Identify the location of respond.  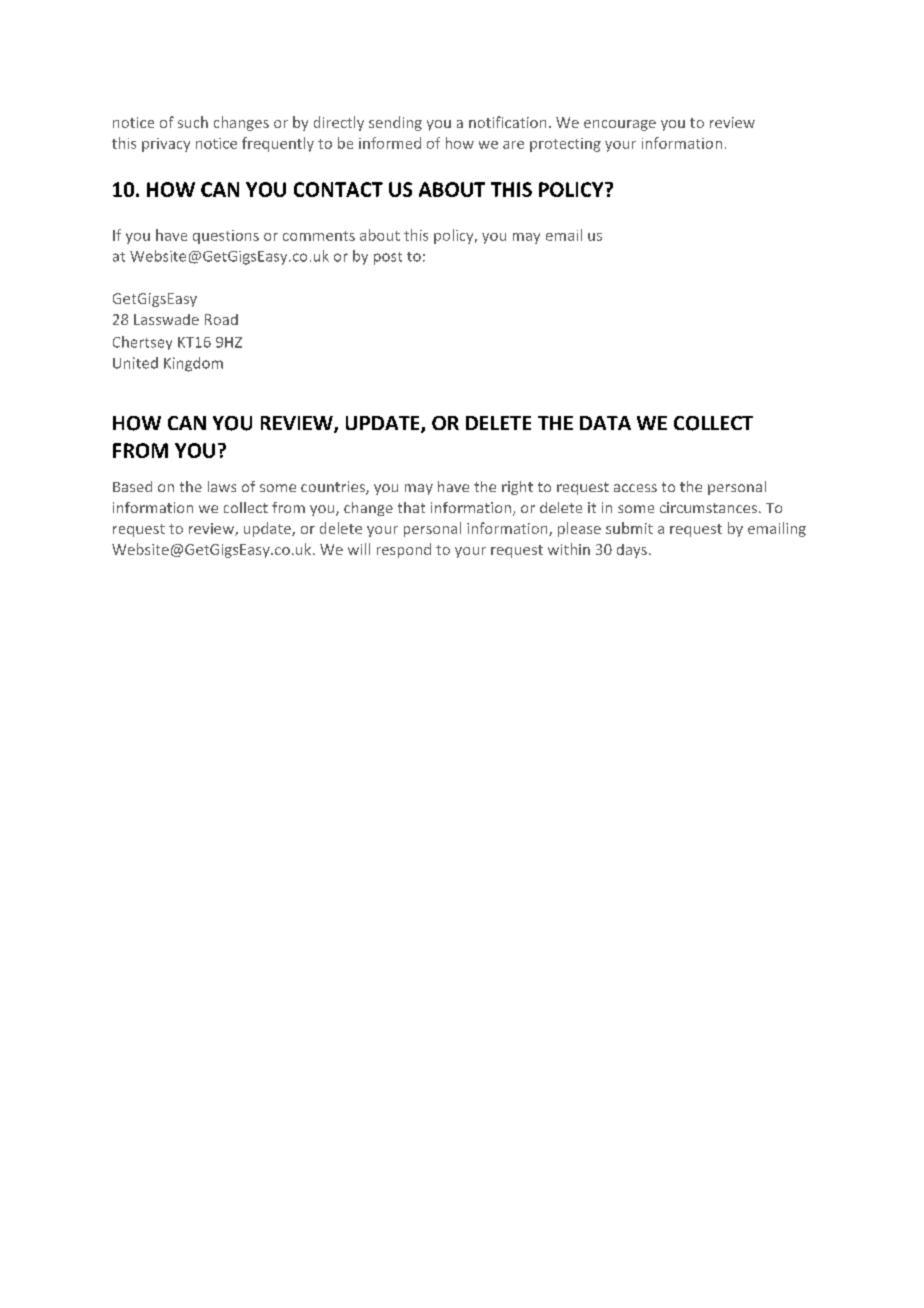
(404, 550).
